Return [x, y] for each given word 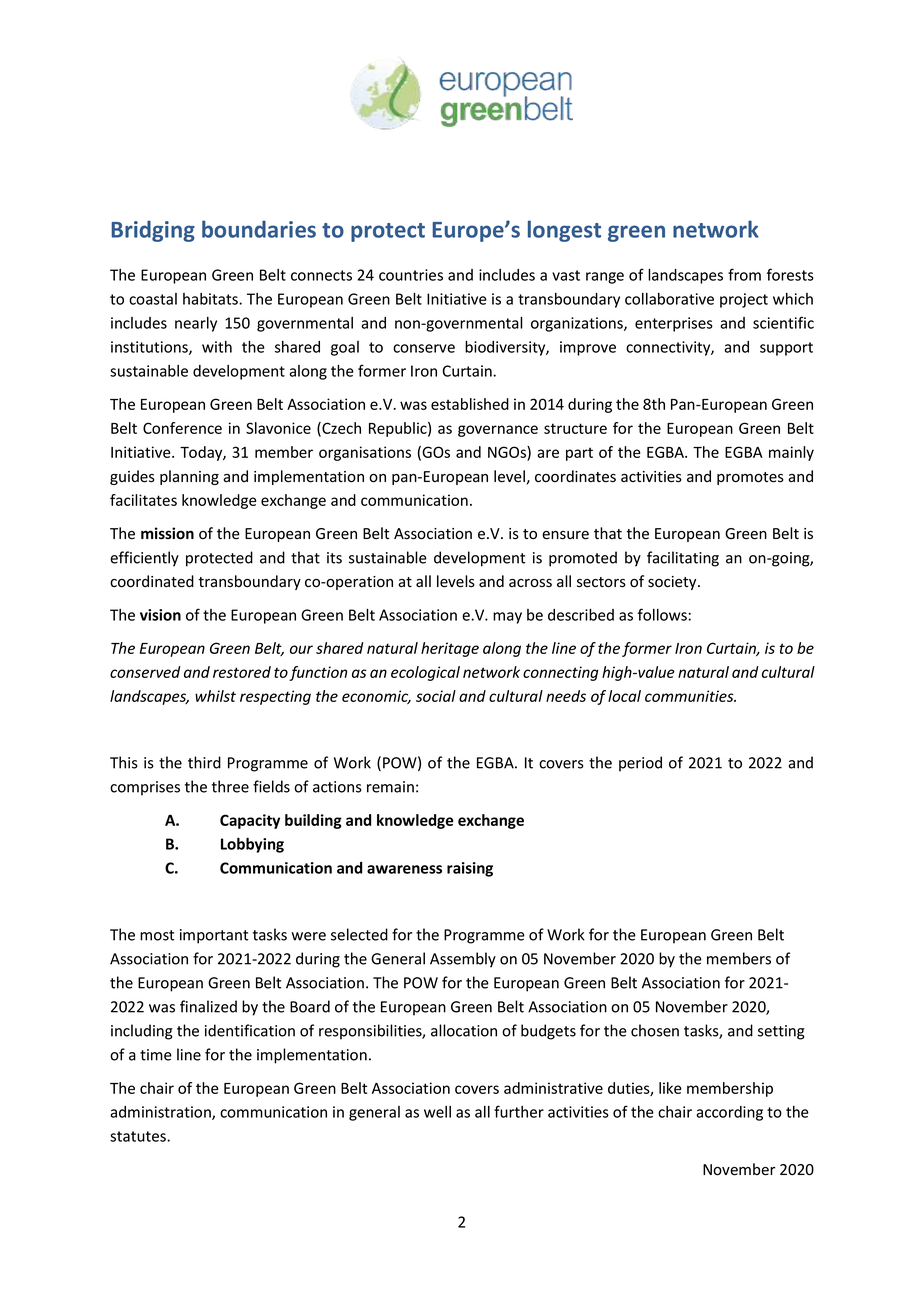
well [437, 1112]
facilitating [683, 559]
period [640, 764]
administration [161, 1113]
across [530, 583]
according [729, 1113]
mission [167, 533]
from [744, 274]
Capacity [250, 821]
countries [411, 275]
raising [470, 869]
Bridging [153, 231]
